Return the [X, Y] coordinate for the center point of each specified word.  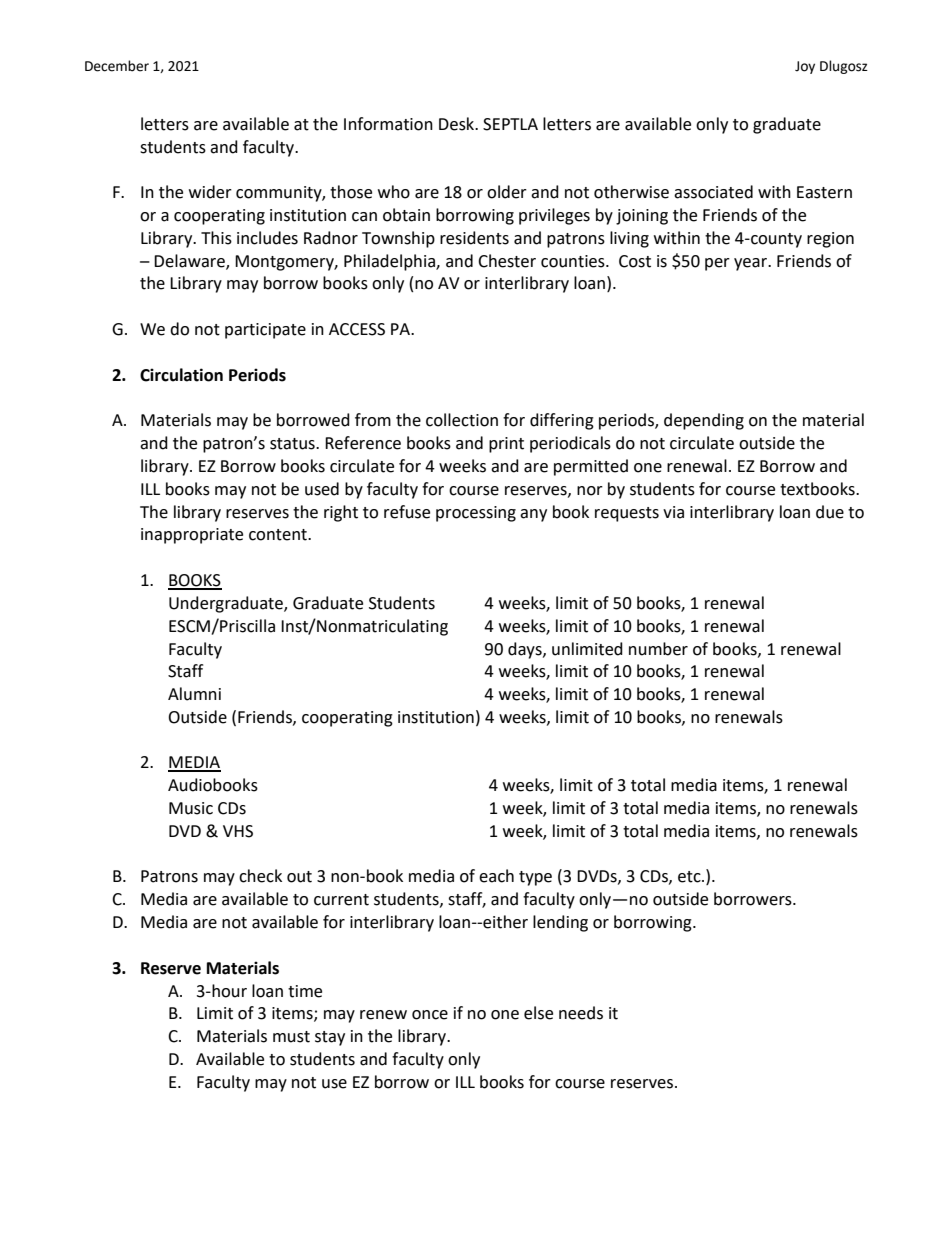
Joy [805, 67]
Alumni [194, 694]
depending [704, 421]
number [658, 649]
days [526, 650]
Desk [458, 124]
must [291, 1037]
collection [462, 420]
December [117, 66]
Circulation [181, 375]
